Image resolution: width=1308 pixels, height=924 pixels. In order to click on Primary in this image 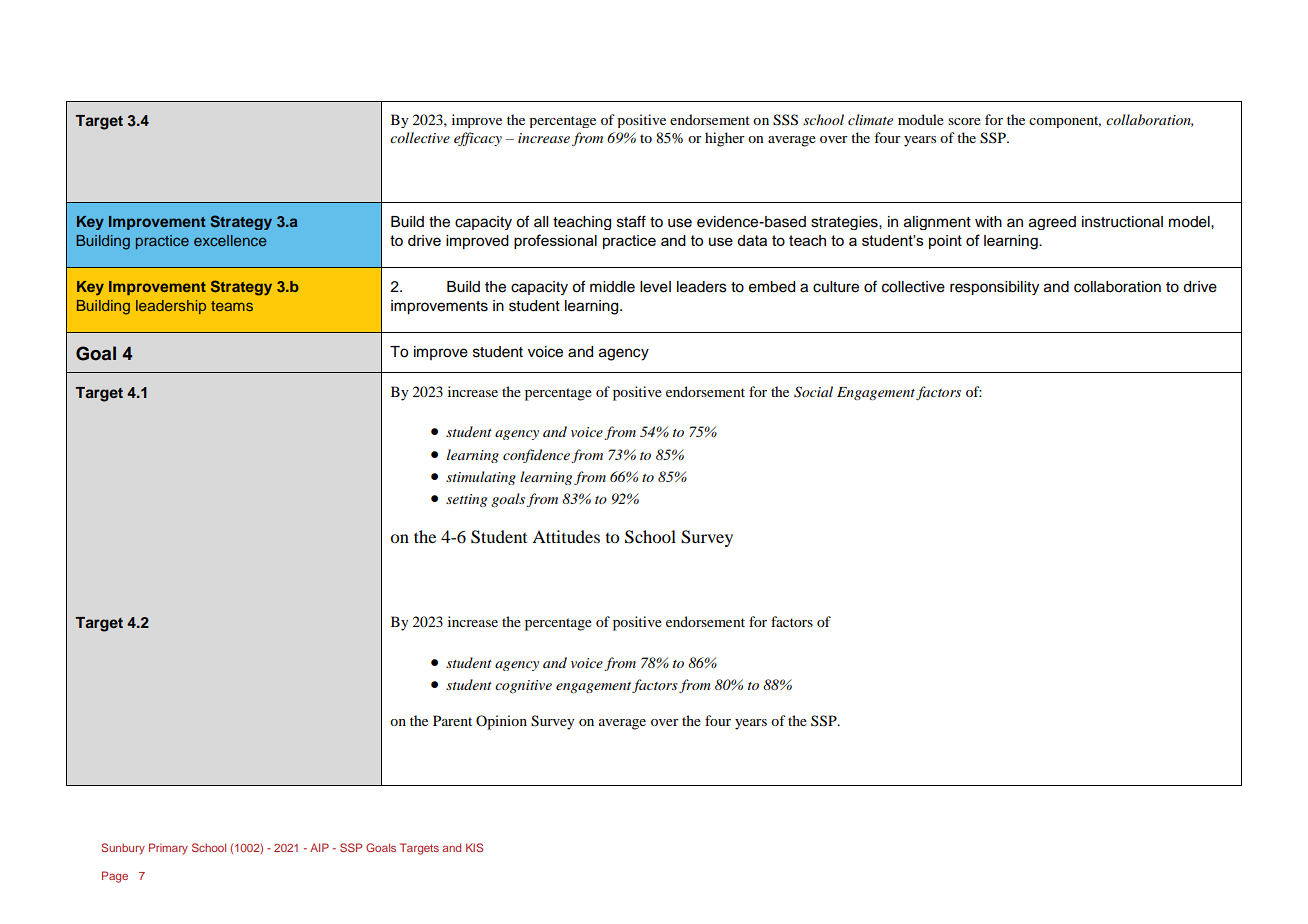, I will do `click(168, 849)`.
